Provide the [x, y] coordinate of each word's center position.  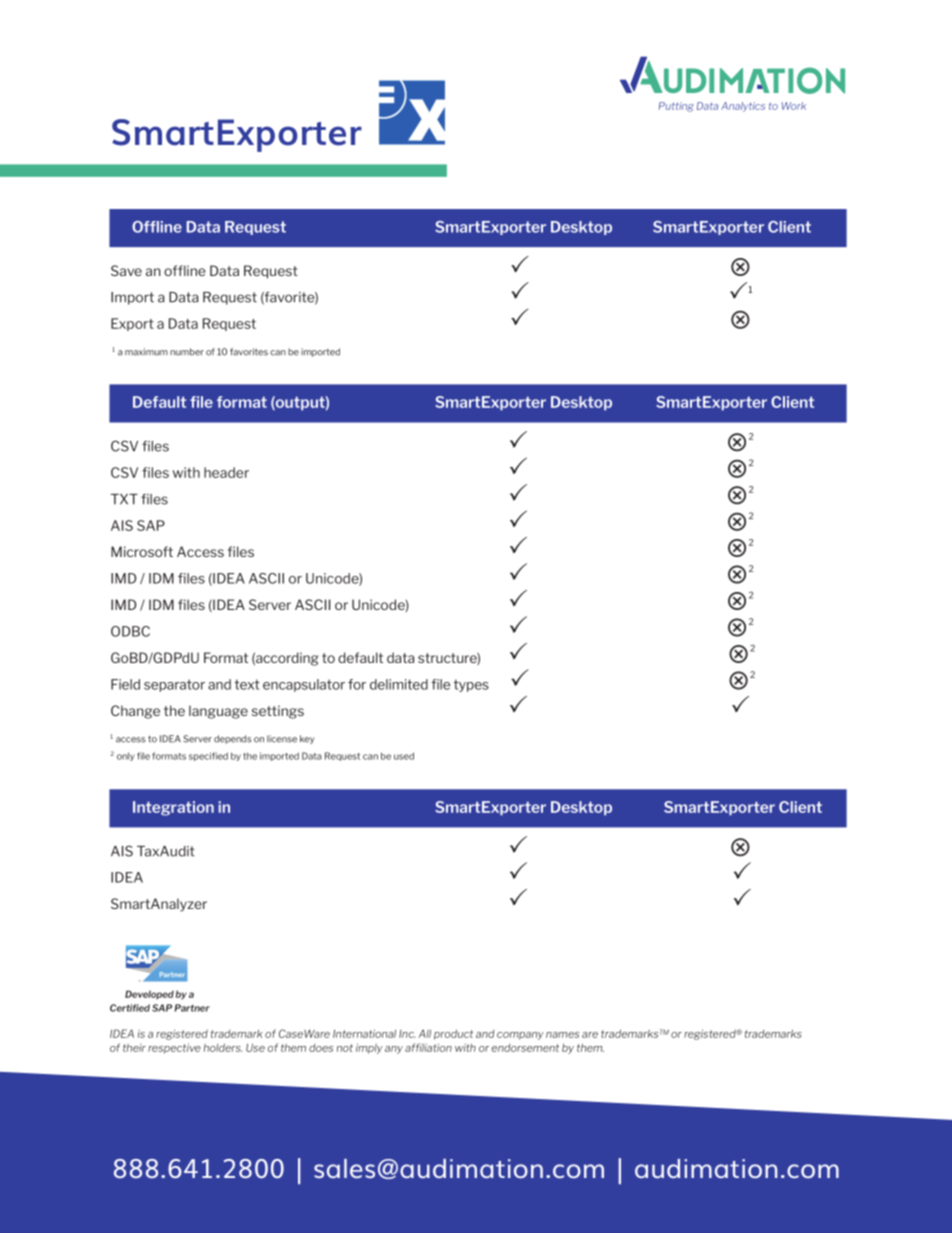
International [364, 1033]
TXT [124, 499]
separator [174, 685]
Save [126, 270]
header [226, 472]
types [471, 685]
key [307, 739]
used [404, 756]
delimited [399, 684]
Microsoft [142, 551]
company [520, 1036]
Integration [173, 808]
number [187, 352]
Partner [192, 1008]
